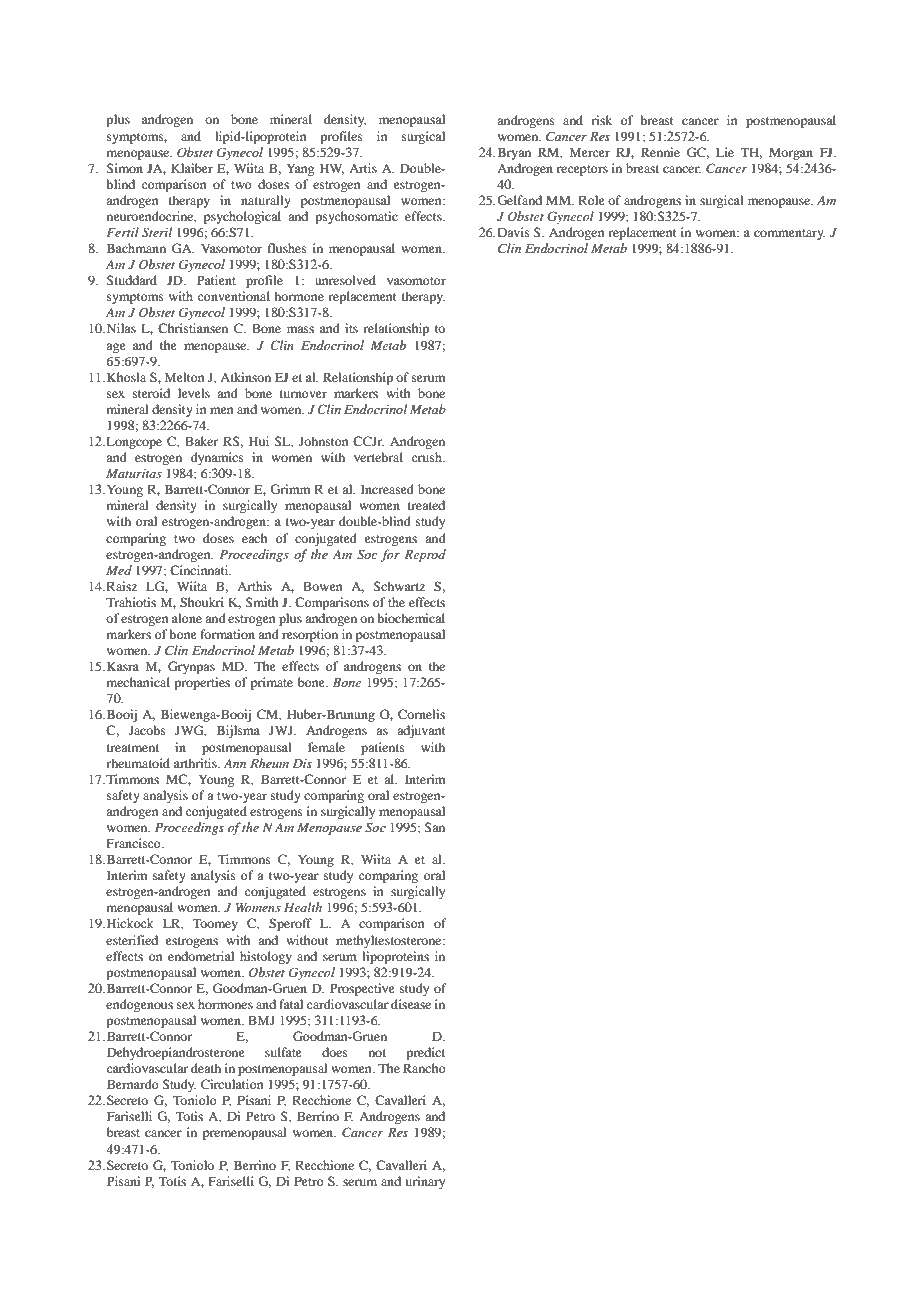 The width and height of the page is (924, 1308). I want to click on its, so click(351, 328).
